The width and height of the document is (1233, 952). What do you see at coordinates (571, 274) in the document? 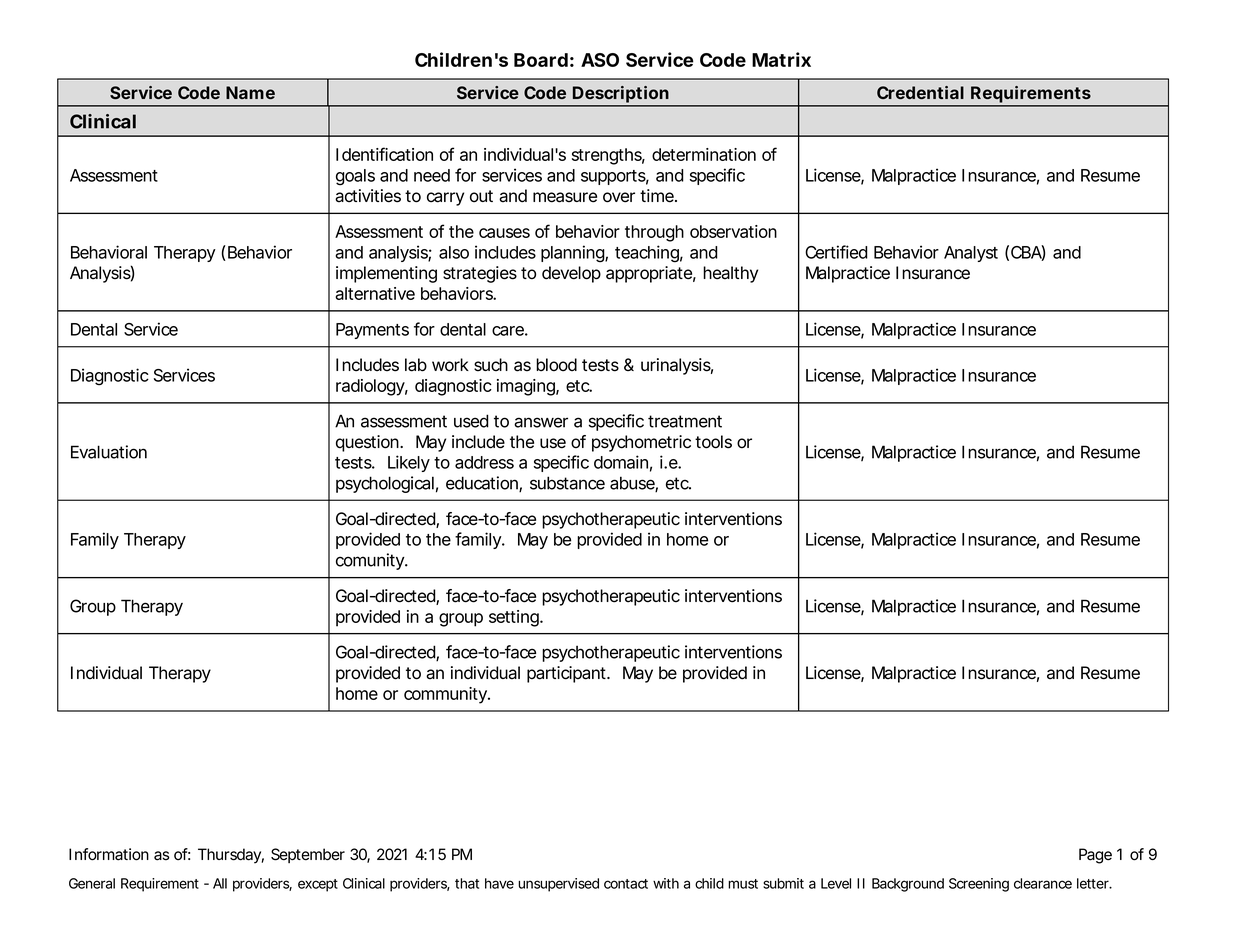
I see `develop` at bounding box center [571, 274].
